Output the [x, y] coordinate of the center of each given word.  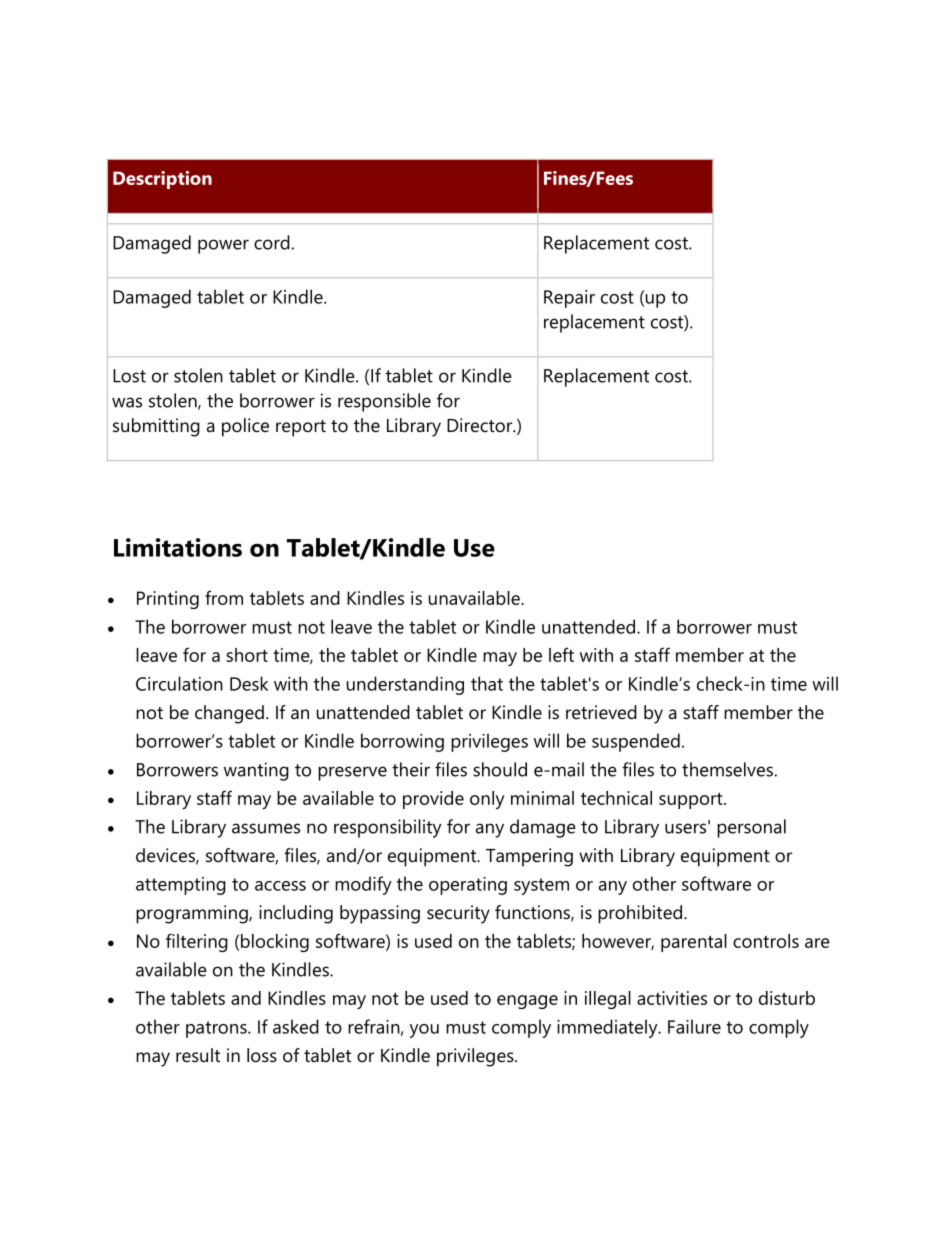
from [224, 597]
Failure [694, 1026]
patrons [217, 1029]
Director [481, 425]
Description [162, 180]
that [487, 683]
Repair [569, 299]
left [561, 654]
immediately [608, 1028]
